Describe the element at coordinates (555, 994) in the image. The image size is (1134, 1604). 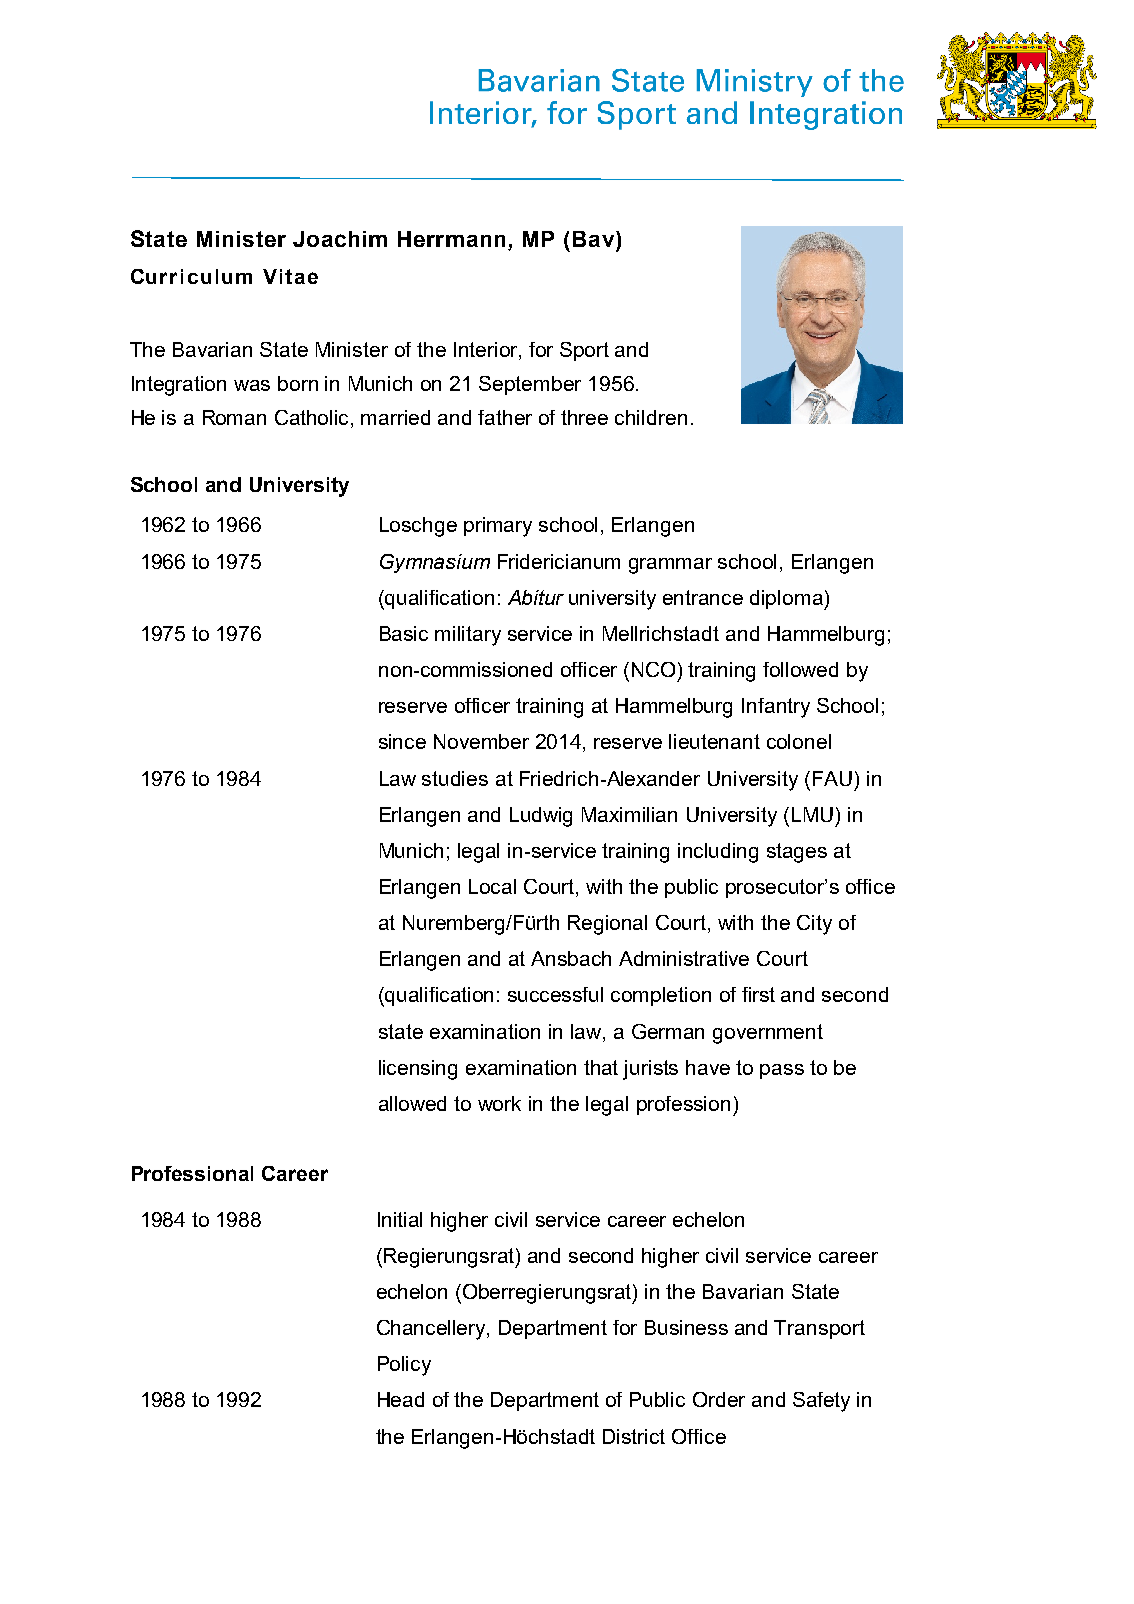
I see `successful` at that location.
